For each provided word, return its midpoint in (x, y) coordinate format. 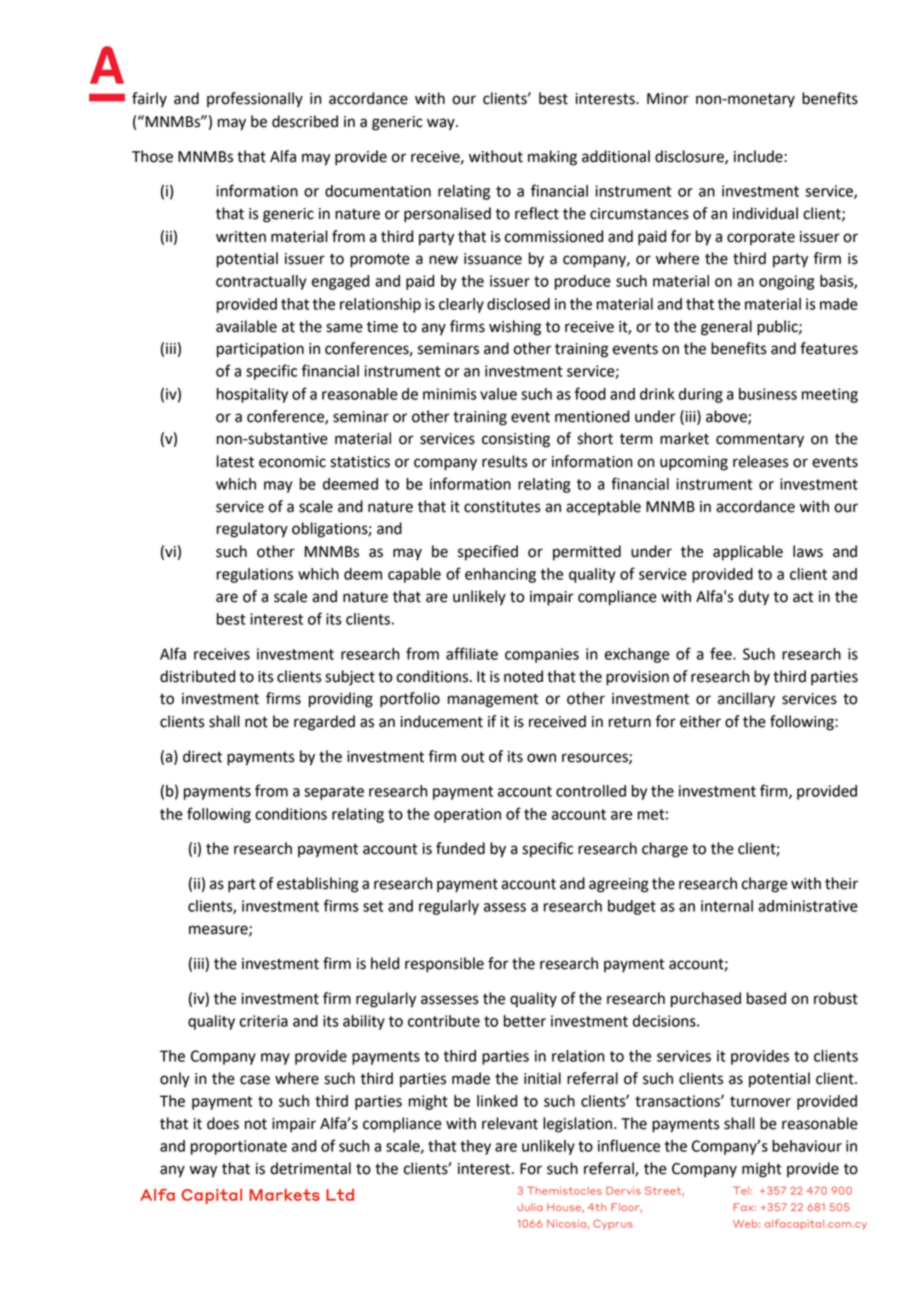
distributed (197, 676)
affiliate (472, 653)
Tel (741, 1190)
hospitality (252, 395)
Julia (530, 1207)
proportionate (239, 1147)
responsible (444, 965)
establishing (318, 885)
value (498, 394)
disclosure (690, 157)
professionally (255, 100)
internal (727, 906)
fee (722, 653)
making (552, 158)
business (768, 394)
